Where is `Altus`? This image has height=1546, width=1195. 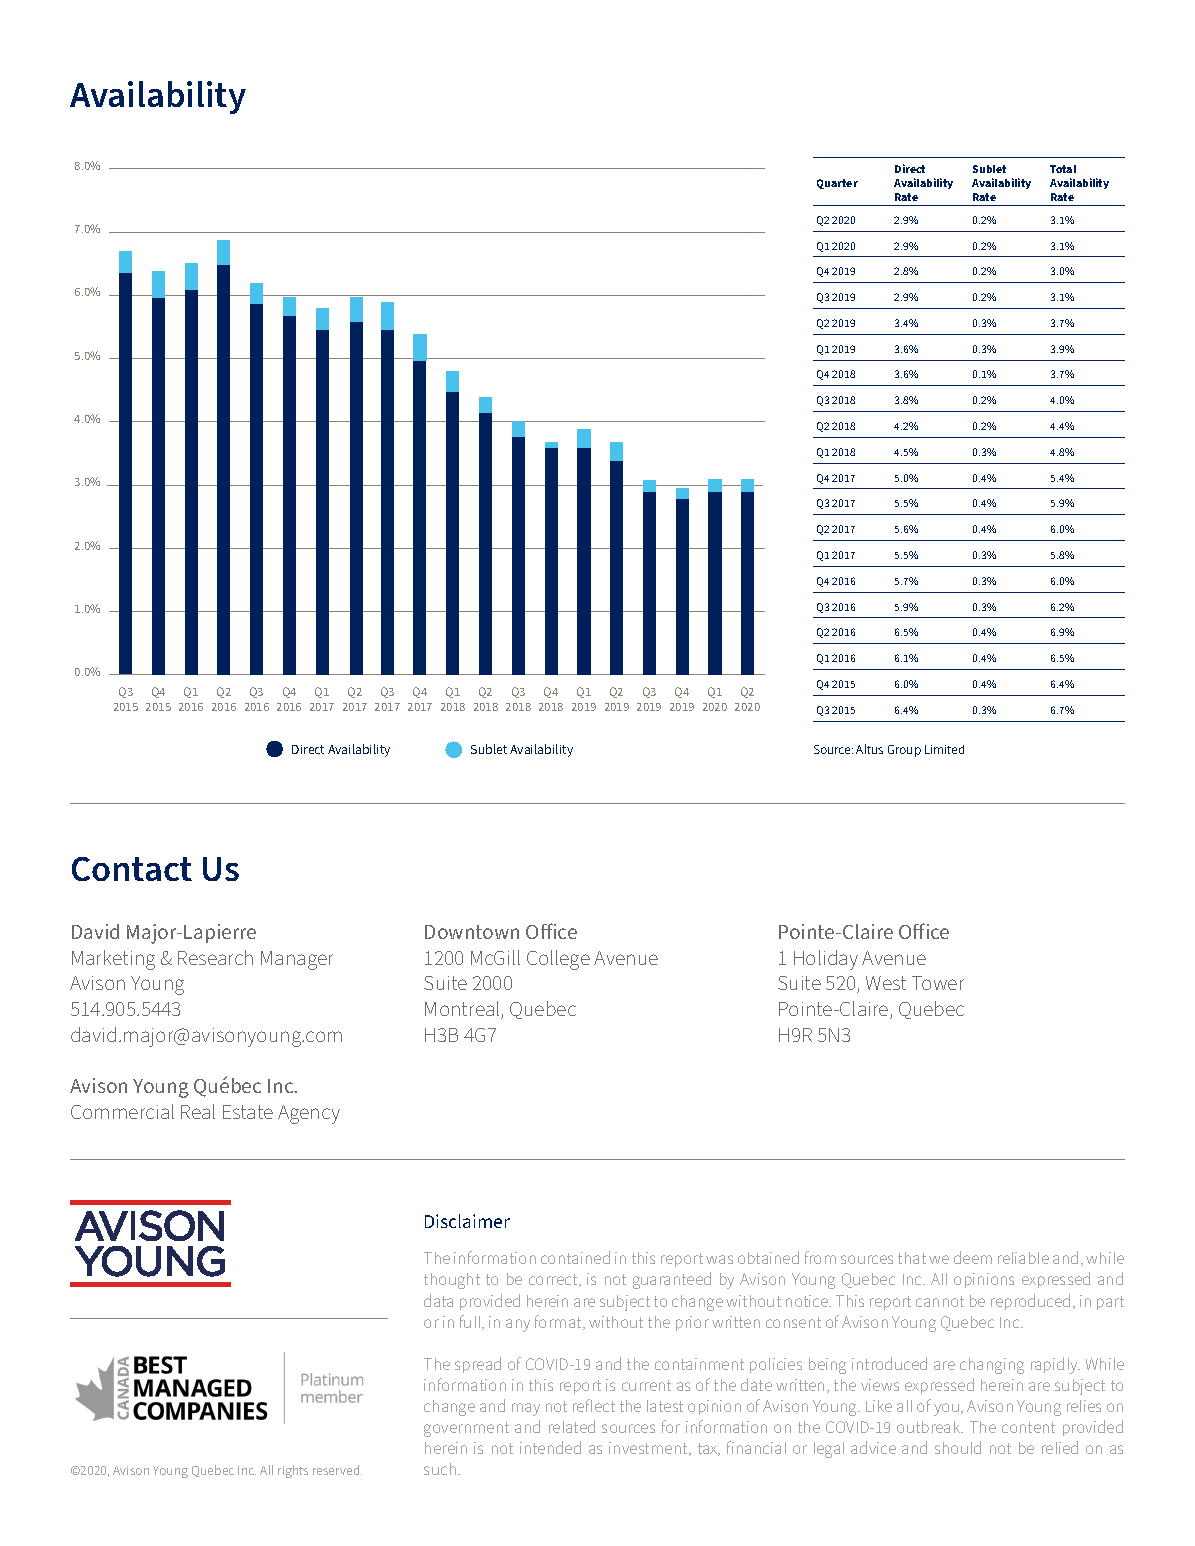 Altus is located at coordinates (869, 749).
